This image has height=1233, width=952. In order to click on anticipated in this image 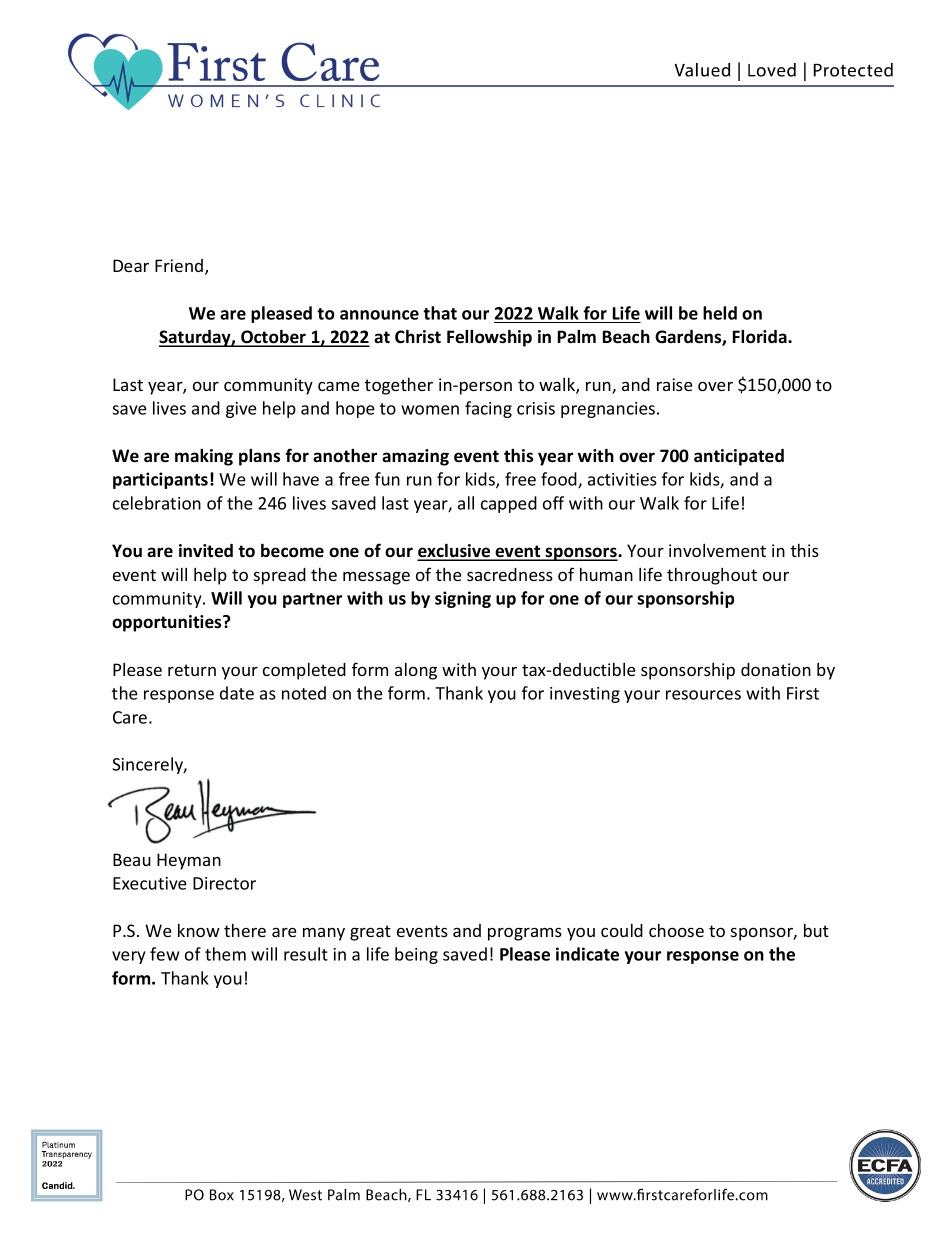, I will do `click(739, 457)`.
